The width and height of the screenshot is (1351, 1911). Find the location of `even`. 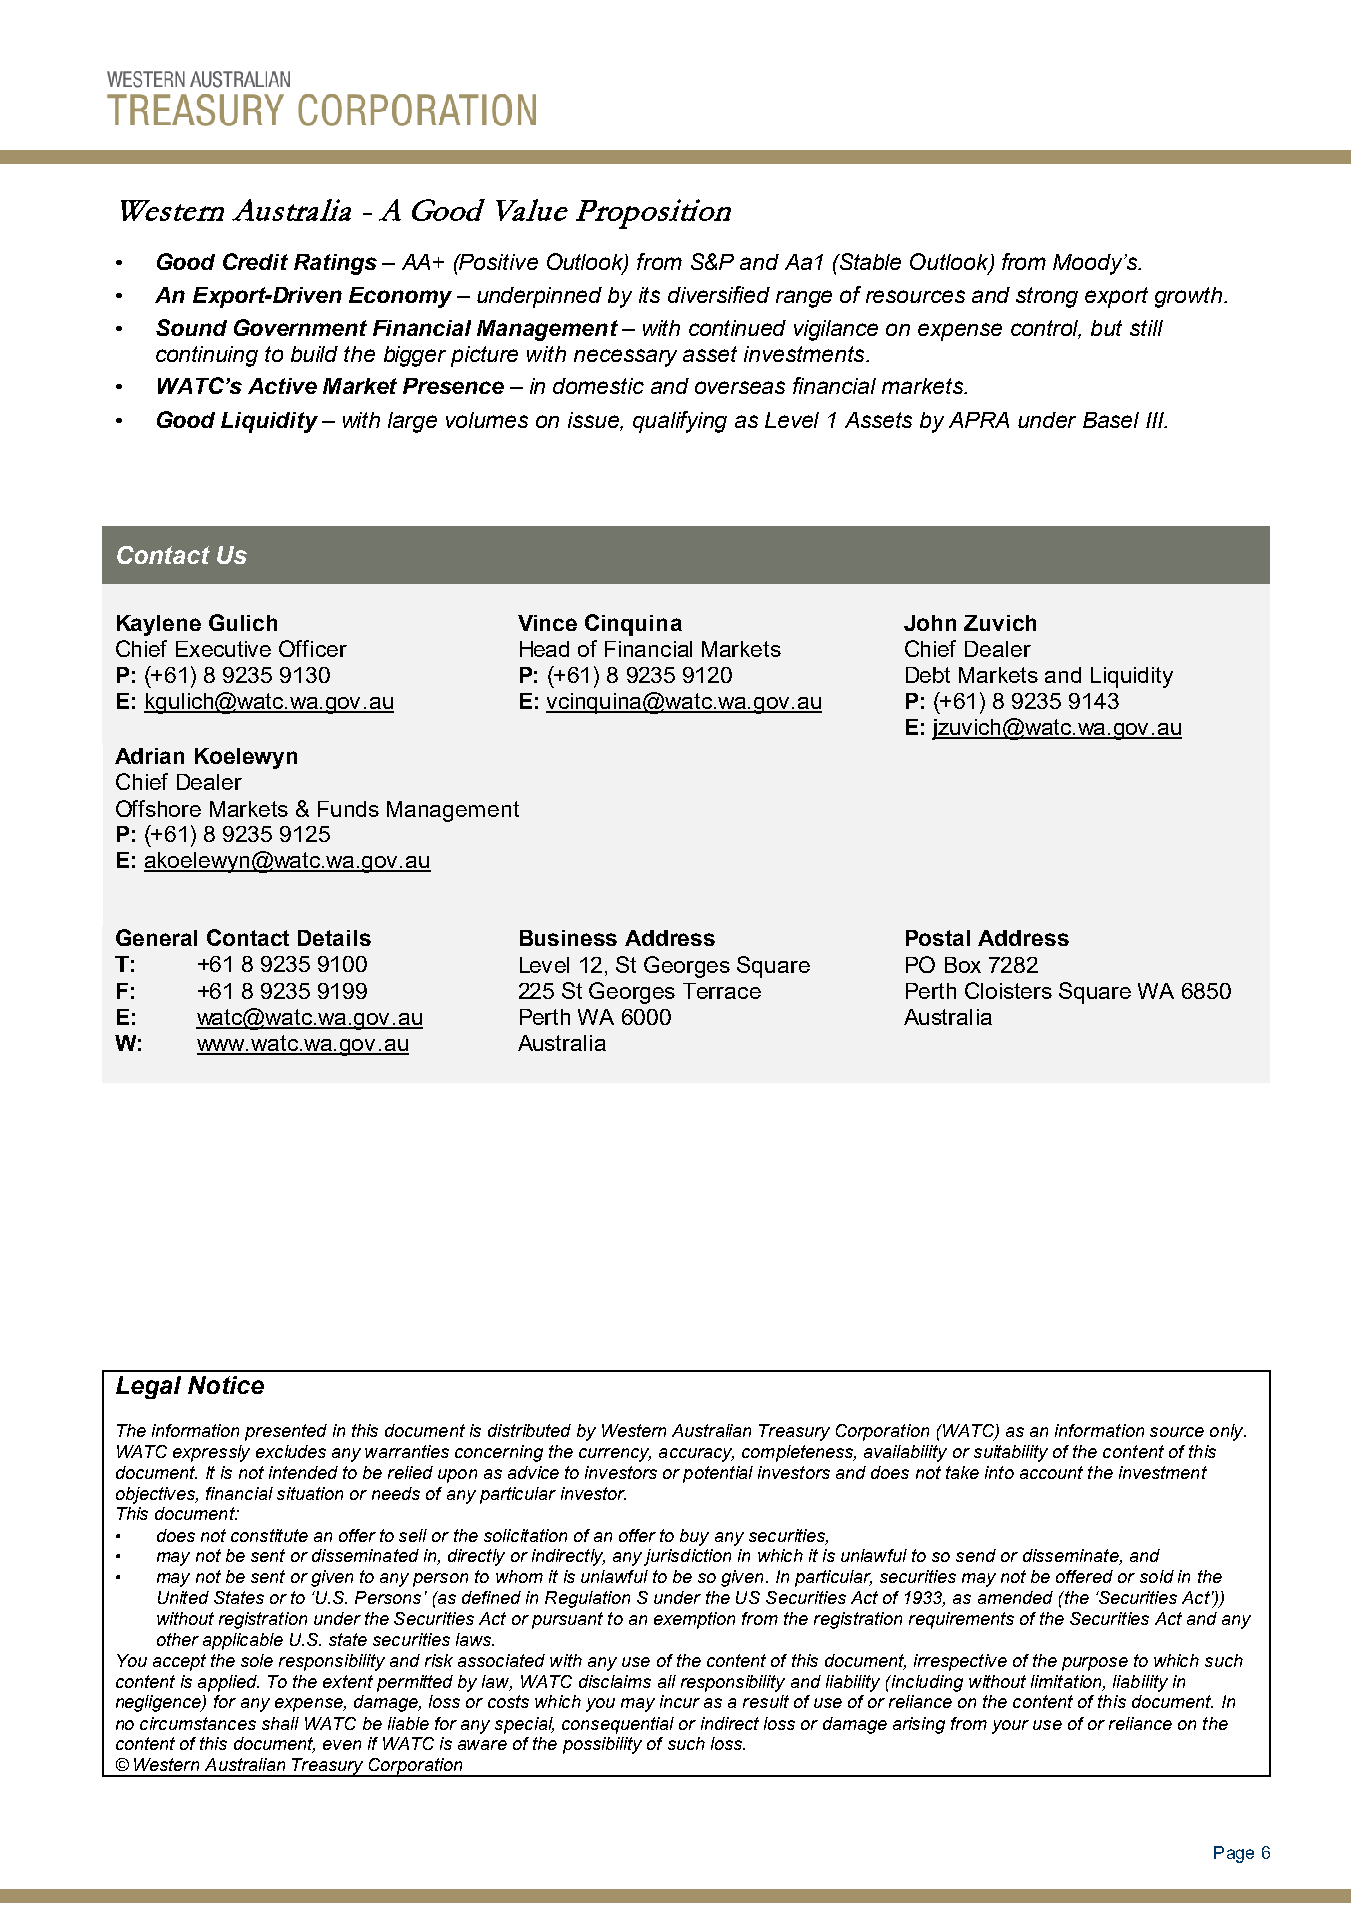

even is located at coordinates (342, 1745).
